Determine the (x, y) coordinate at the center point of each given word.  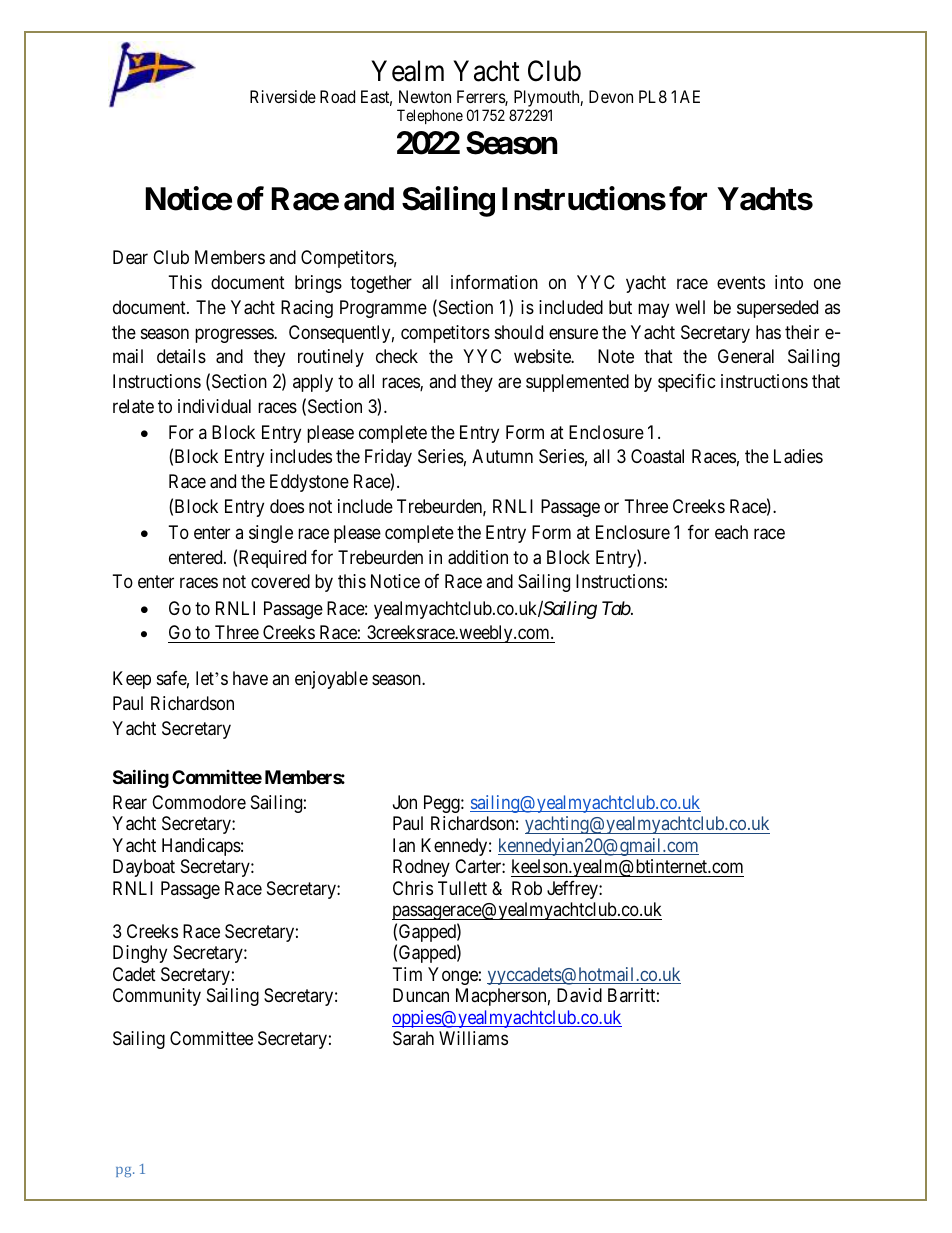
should (519, 332)
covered (280, 581)
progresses (235, 335)
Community (157, 997)
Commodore (199, 802)
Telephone (430, 116)
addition (478, 557)
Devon (611, 96)
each (731, 532)
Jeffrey (573, 890)
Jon (405, 802)
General (746, 356)
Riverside (283, 96)
